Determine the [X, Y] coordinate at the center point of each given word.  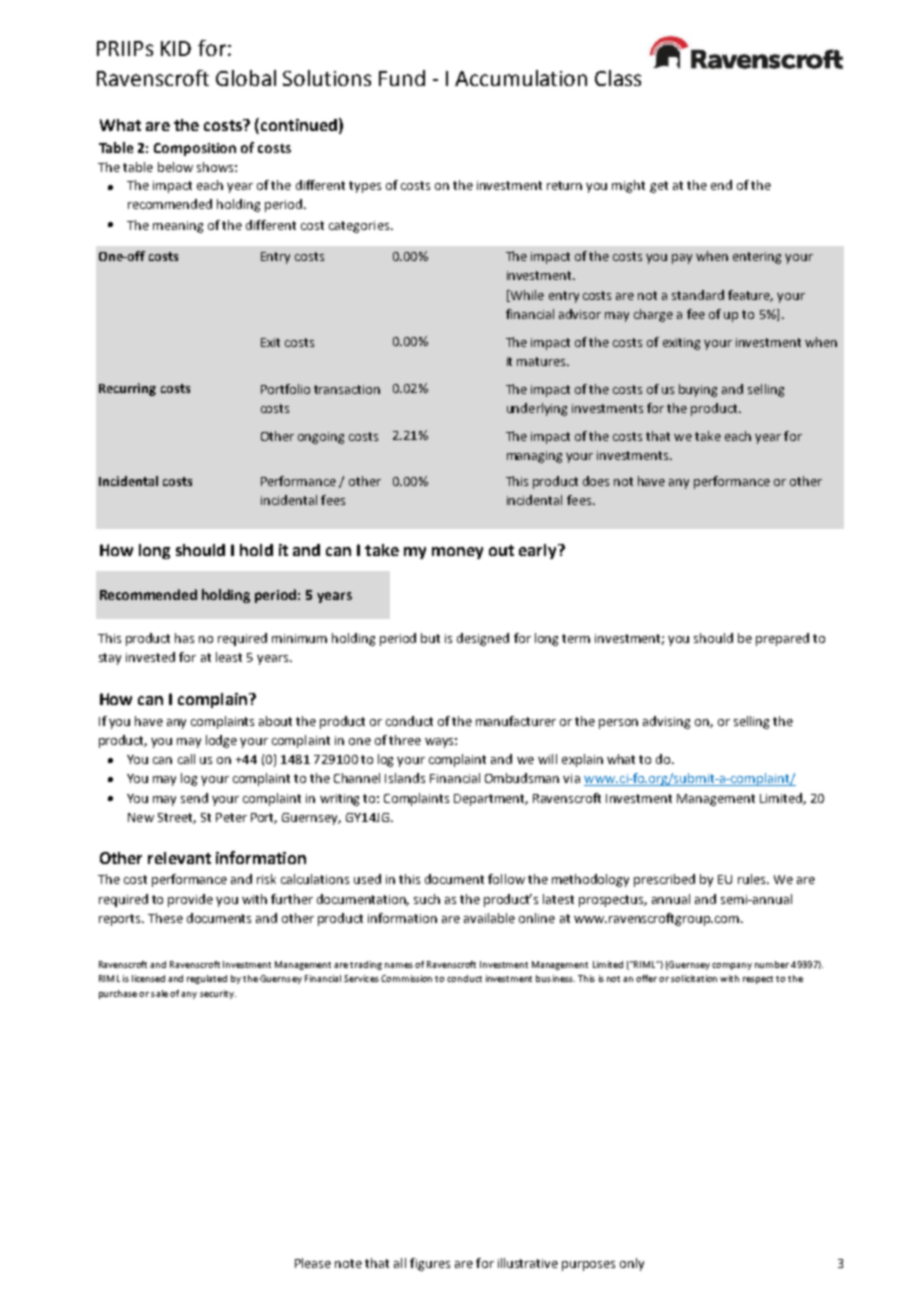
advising [666, 722]
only [632, 1264]
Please [313, 1263]
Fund [402, 78]
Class [618, 78]
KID [176, 48]
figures [430, 1264]
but [430, 638]
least [229, 657]
